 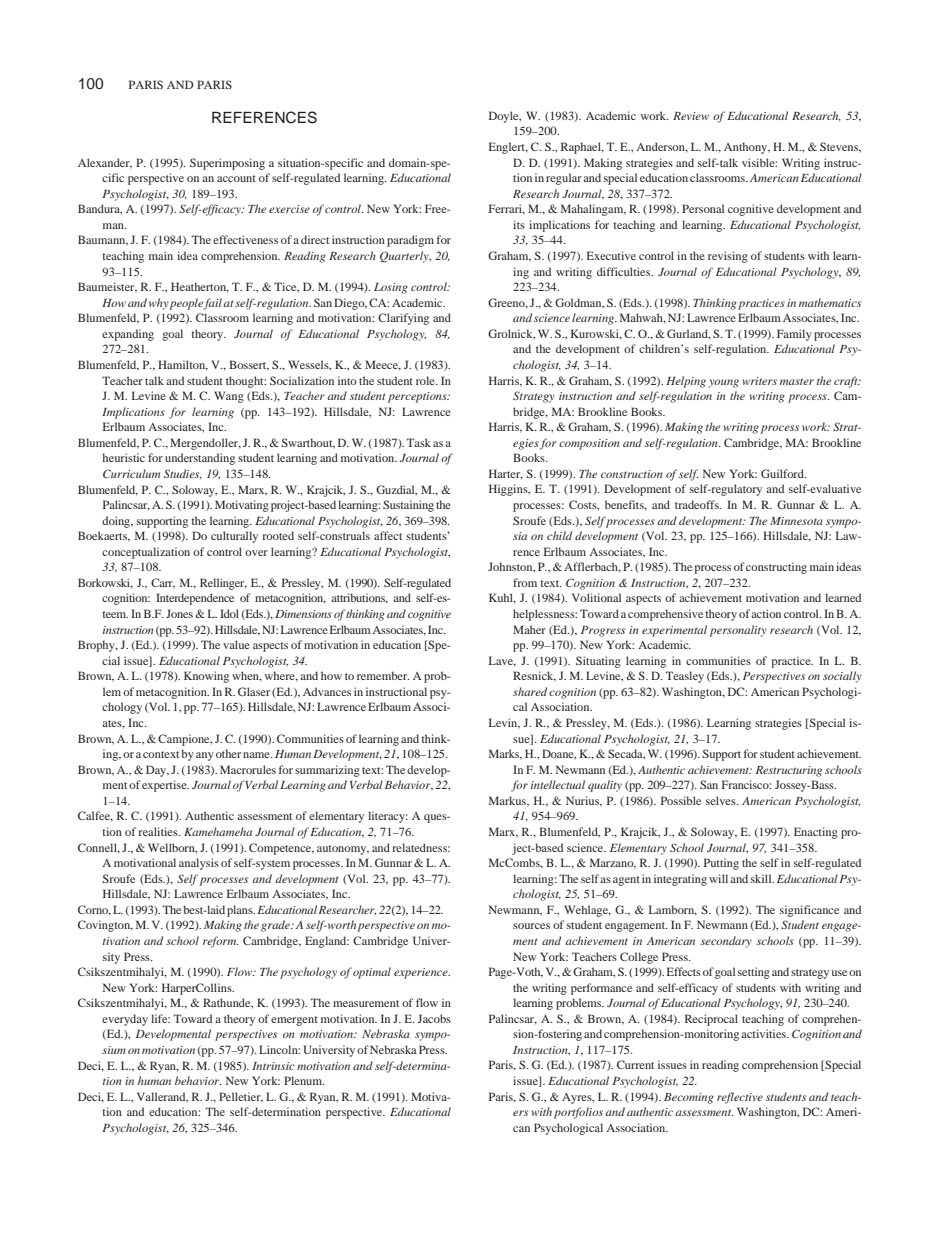 What do you see at coordinates (747, 148) in the page?
I see `Anthony` at bounding box center [747, 148].
